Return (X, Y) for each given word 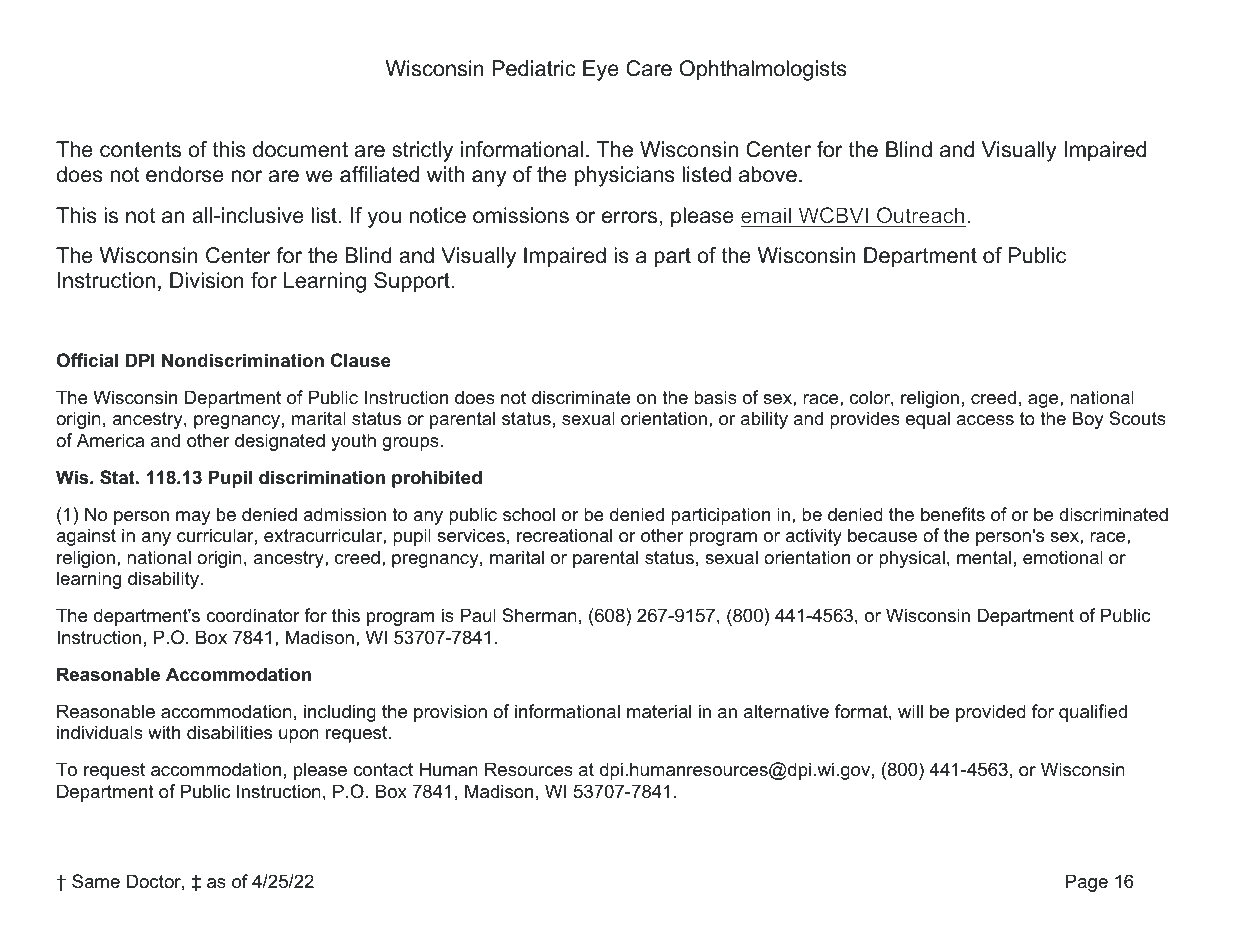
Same (96, 881)
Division (207, 280)
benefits (953, 514)
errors (629, 217)
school (529, 514)
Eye (601, 70)
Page (1087, 883)
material (659, 711)
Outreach (920, 215)
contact (383, 770)
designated (280, 442)
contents (140, 150)
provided (991, 713)
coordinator (253, 615)
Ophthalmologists (763, 70)
